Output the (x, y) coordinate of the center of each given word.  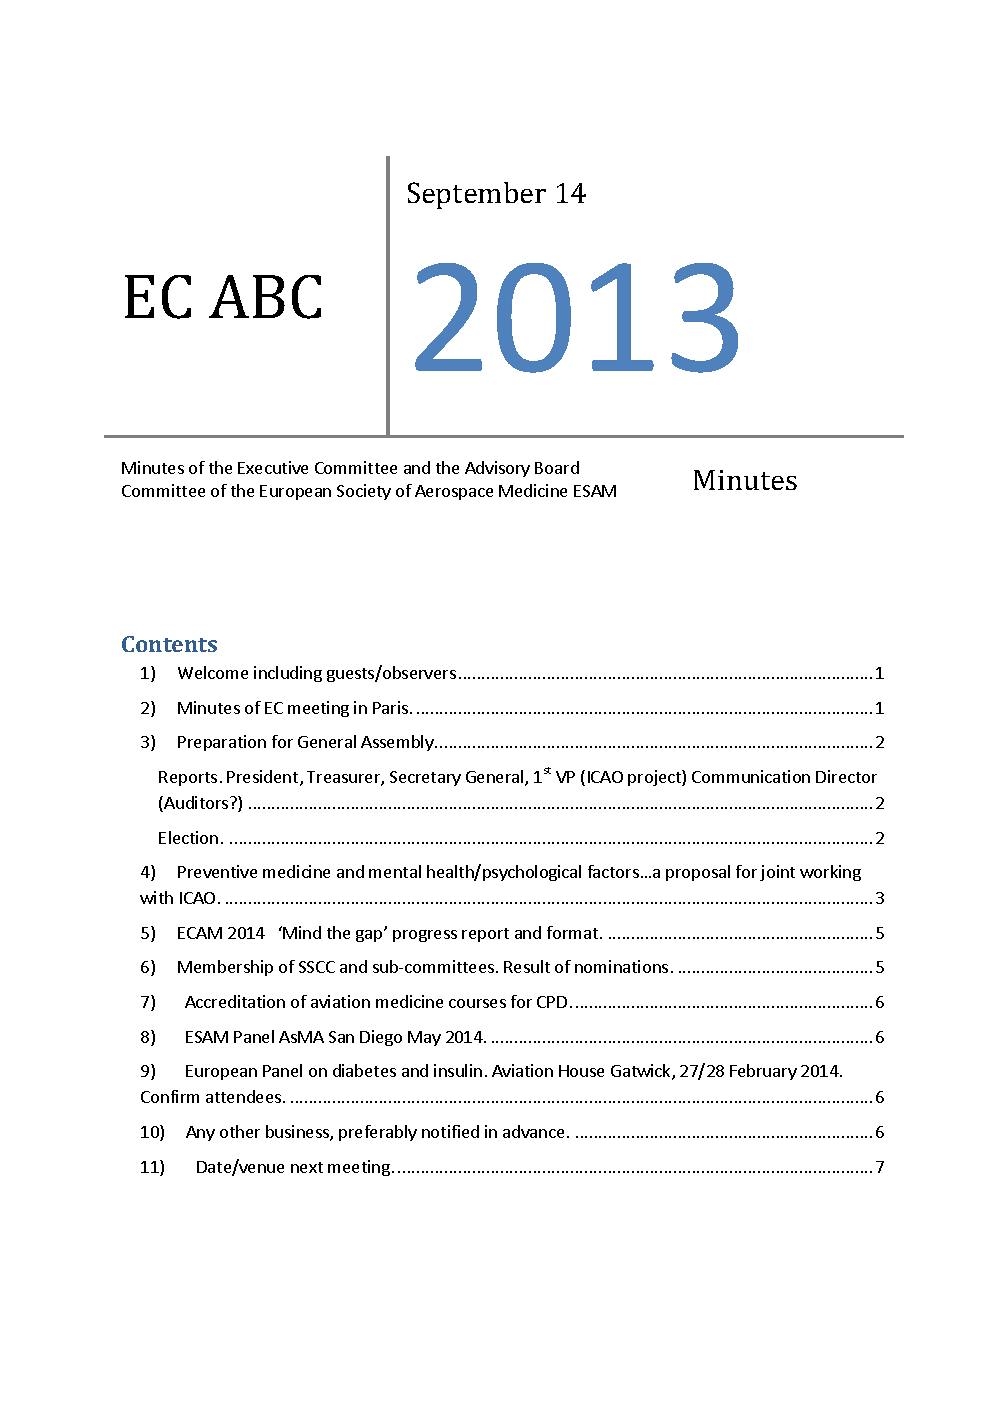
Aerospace (454, 492)
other (240, 1131)
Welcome (213, 672)
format (572, 932)
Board (557, 467)
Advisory (497, 469)
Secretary (425, 778)
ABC (265, 297)
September (477, 195)
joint (777, 873)
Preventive (217, 871)
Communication (751, 776)
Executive (273, 467)
